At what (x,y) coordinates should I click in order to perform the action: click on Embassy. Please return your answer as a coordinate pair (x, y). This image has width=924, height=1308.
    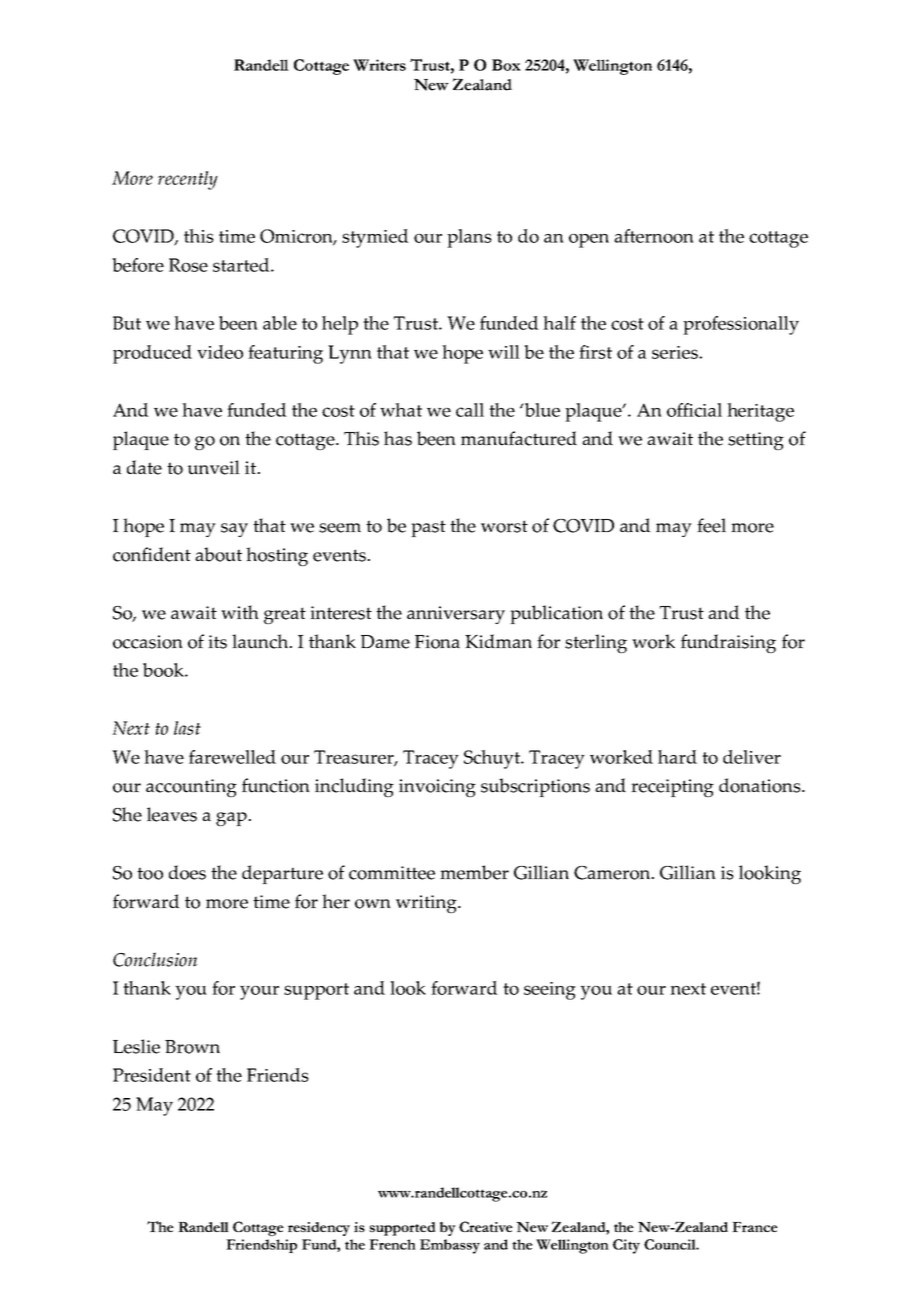
    Looking at the image, I should click on (450, 1246).
